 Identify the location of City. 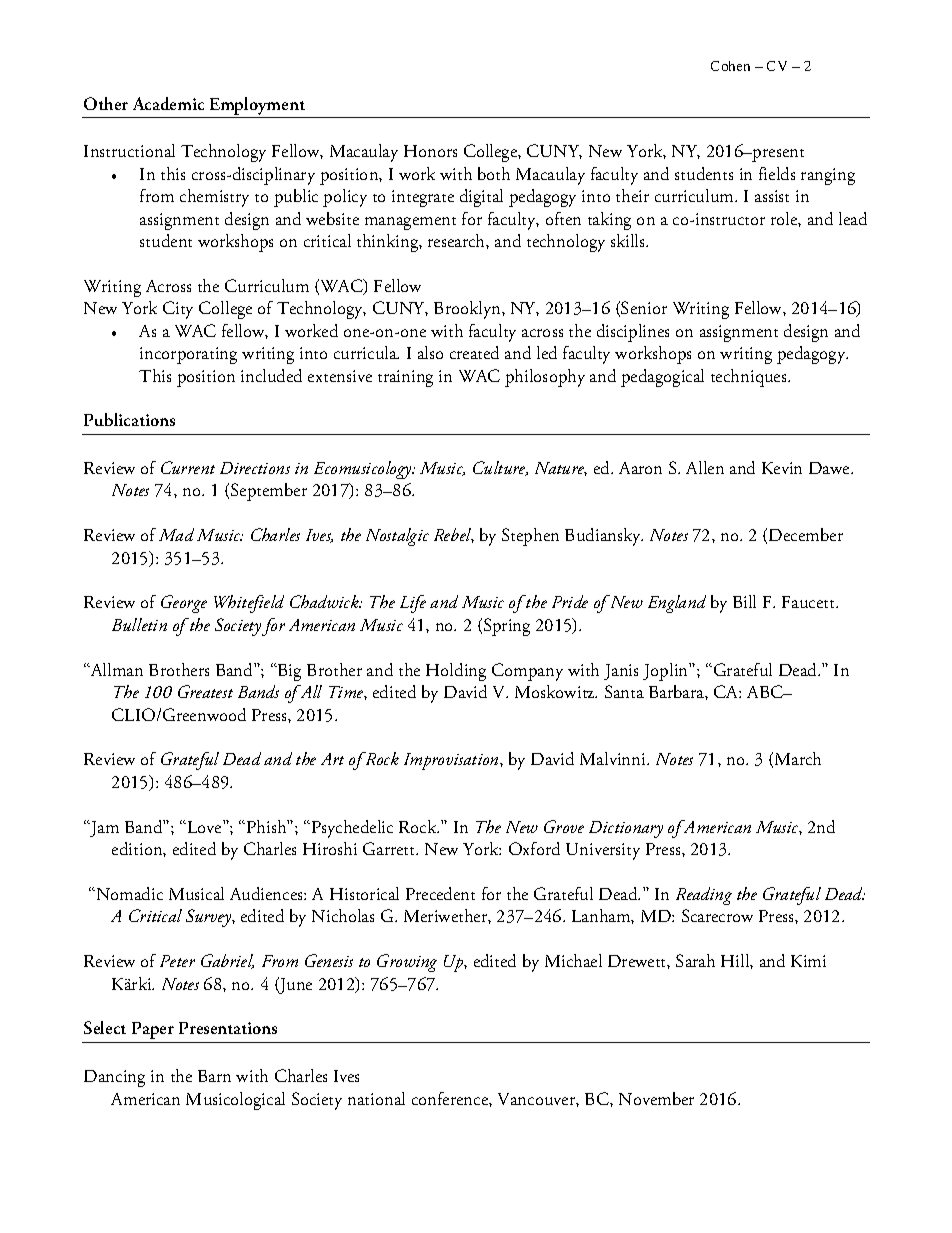
(178, 310).
